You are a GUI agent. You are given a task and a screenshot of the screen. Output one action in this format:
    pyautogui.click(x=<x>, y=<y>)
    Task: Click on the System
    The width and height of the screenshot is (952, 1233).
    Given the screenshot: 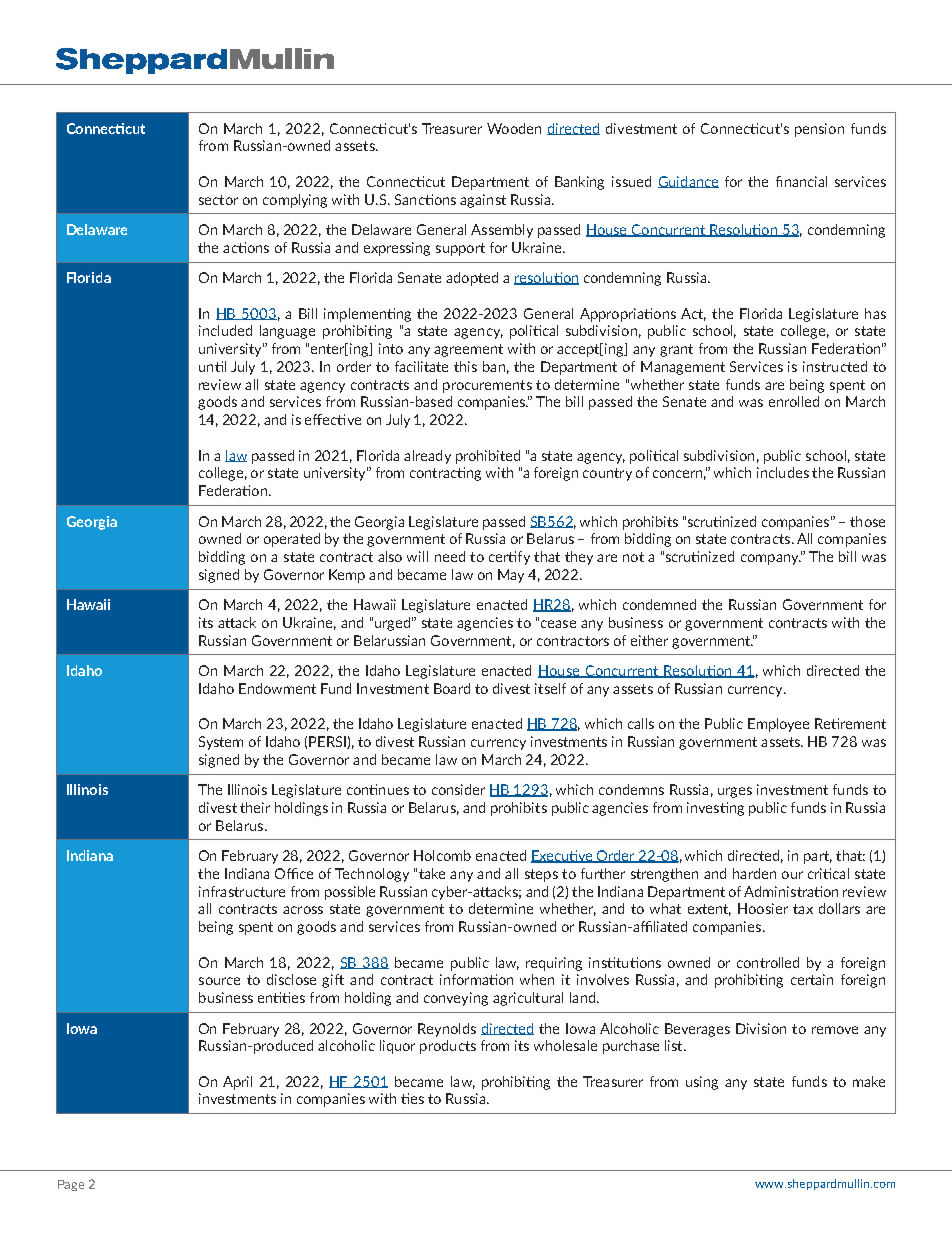 What is the action you would take?
    pyautogui.click(x=221, y=743)
